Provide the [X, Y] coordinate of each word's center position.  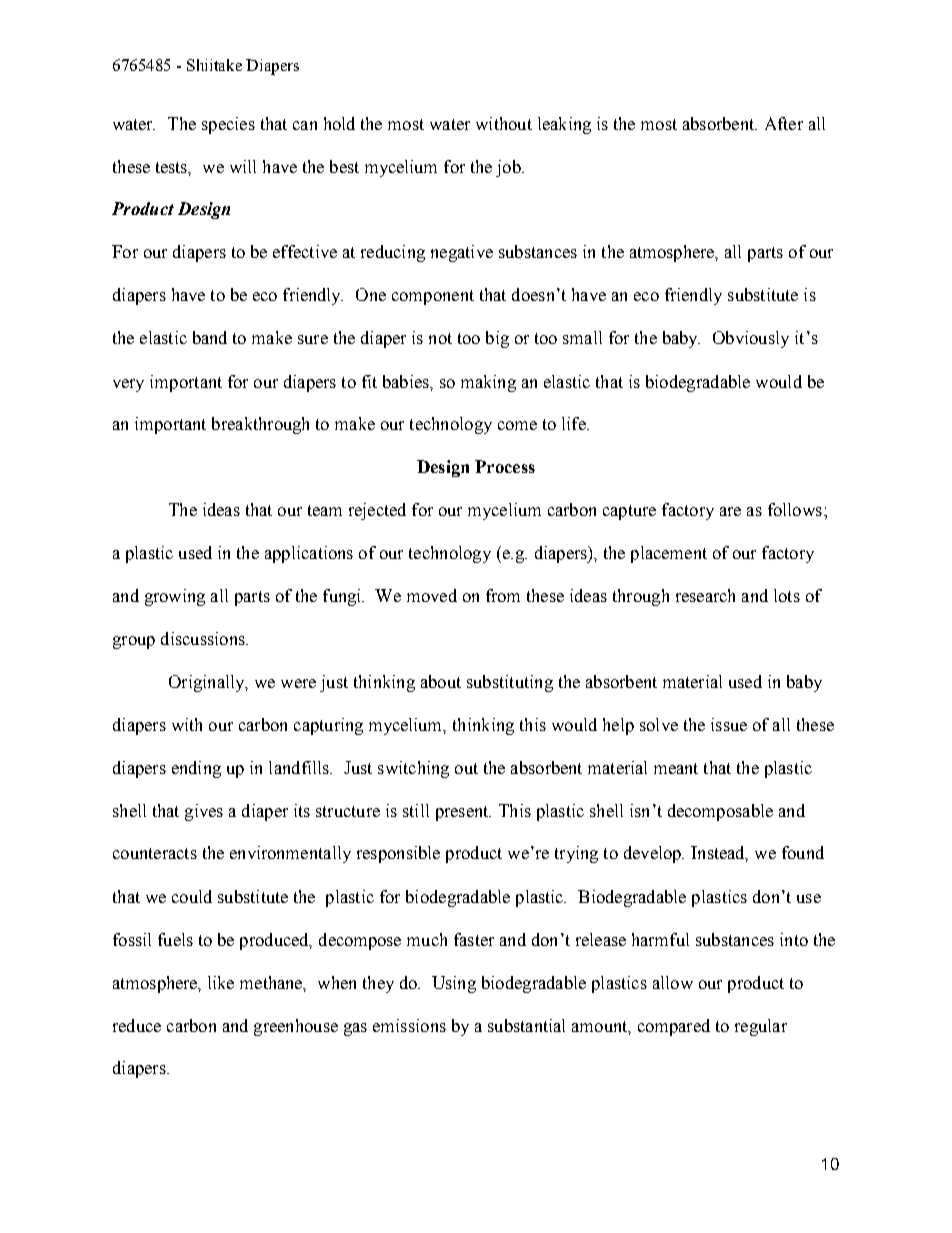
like [221, 982]
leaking [564, 125]
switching [413, 769]
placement [669, 554]
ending [196, 769]
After [784, 123]
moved [432, 595]
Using [454, 984]
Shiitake [214, 65]
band [210, 337]
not [440, 338]
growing [175, 597]
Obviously [751, 339]
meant [676, 768]
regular [761, 1027]
